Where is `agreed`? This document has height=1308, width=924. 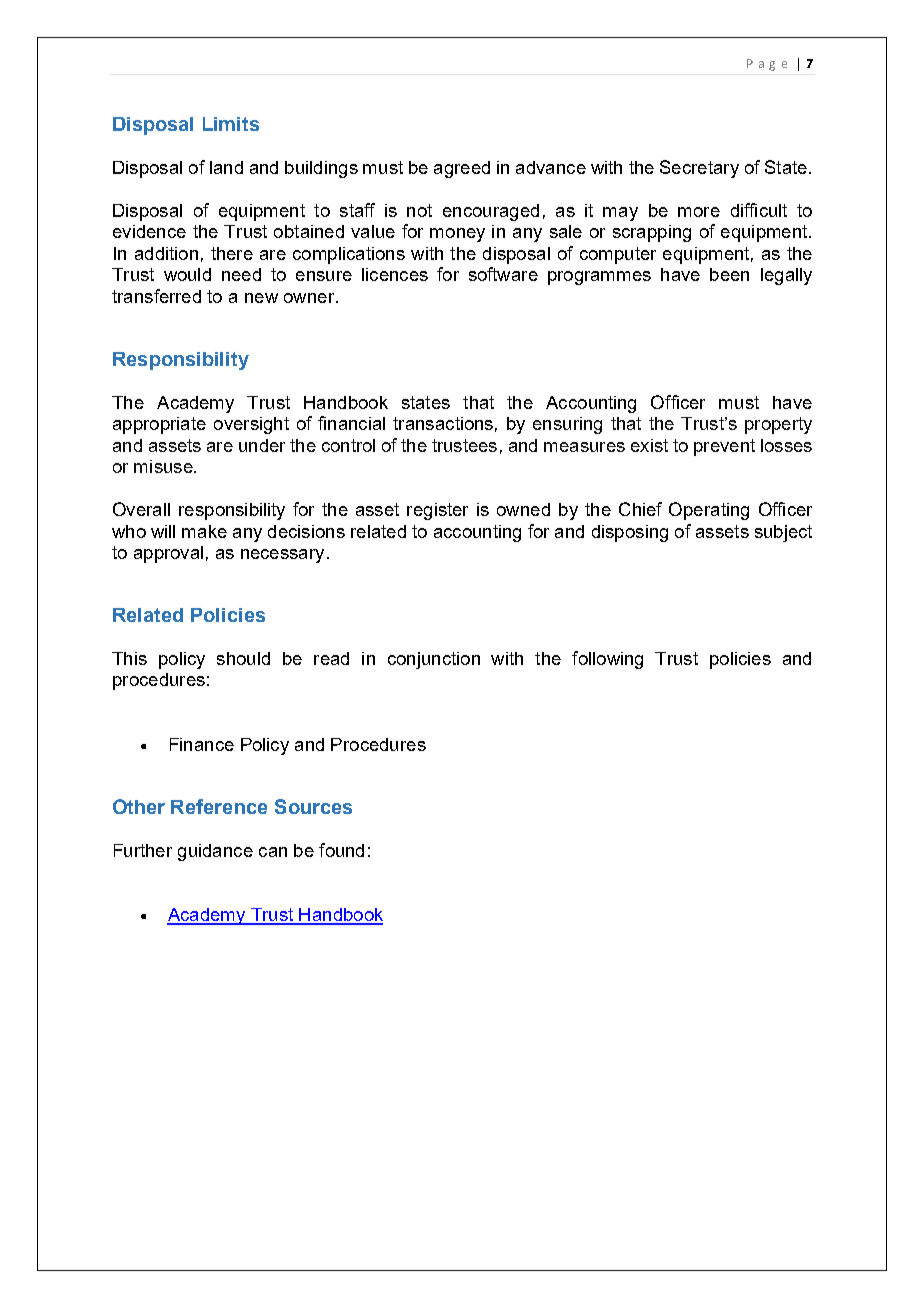 agreed is located at coordinates (462, 169).
